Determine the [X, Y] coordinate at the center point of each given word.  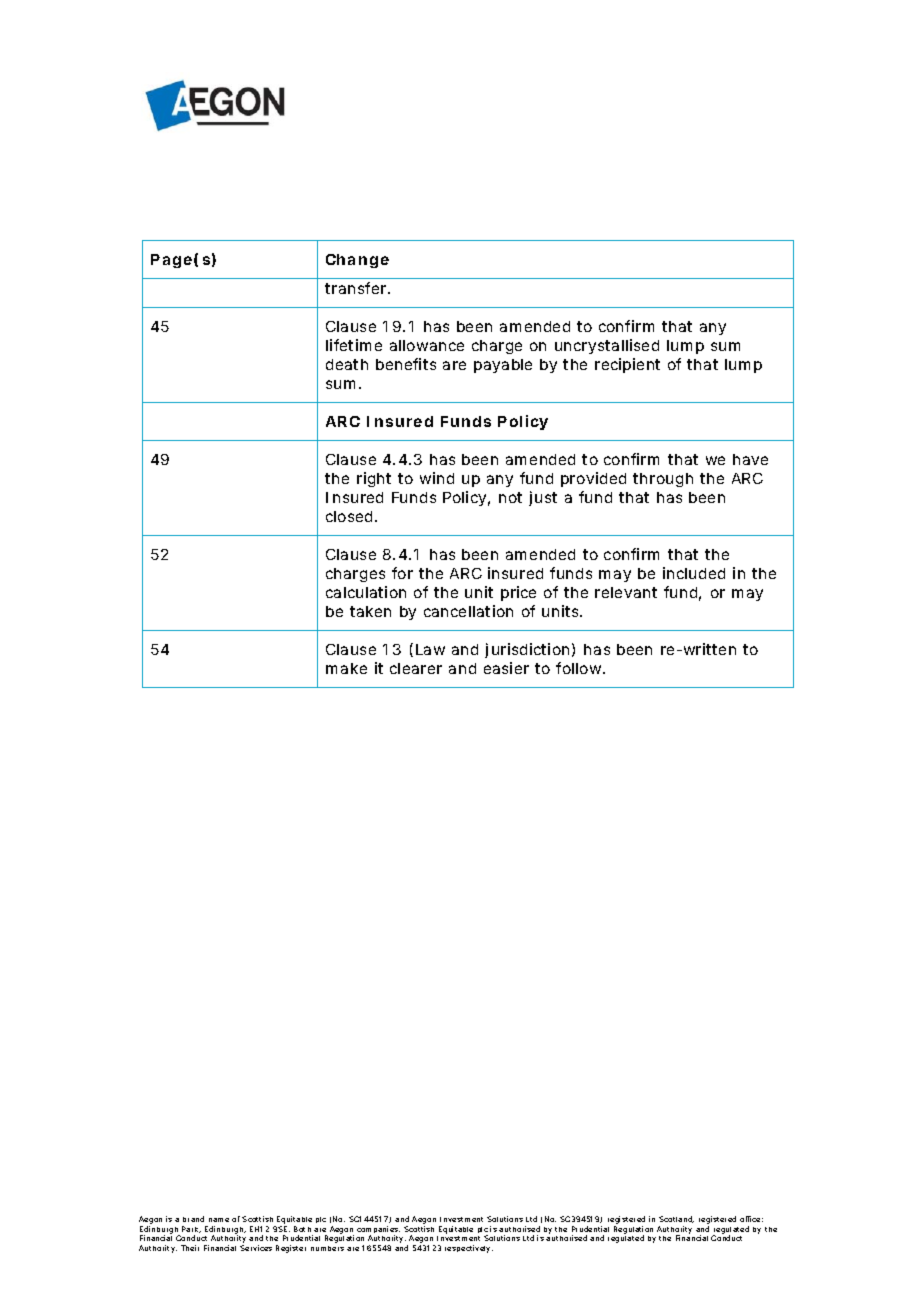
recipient [627, 365]
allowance [427, 345]
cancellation [468, 611]
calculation [366, 592]
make [346, 668]
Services [256, 1248]
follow [580, 668]
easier [506, 668]
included [694, 573]
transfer [357, 288]
